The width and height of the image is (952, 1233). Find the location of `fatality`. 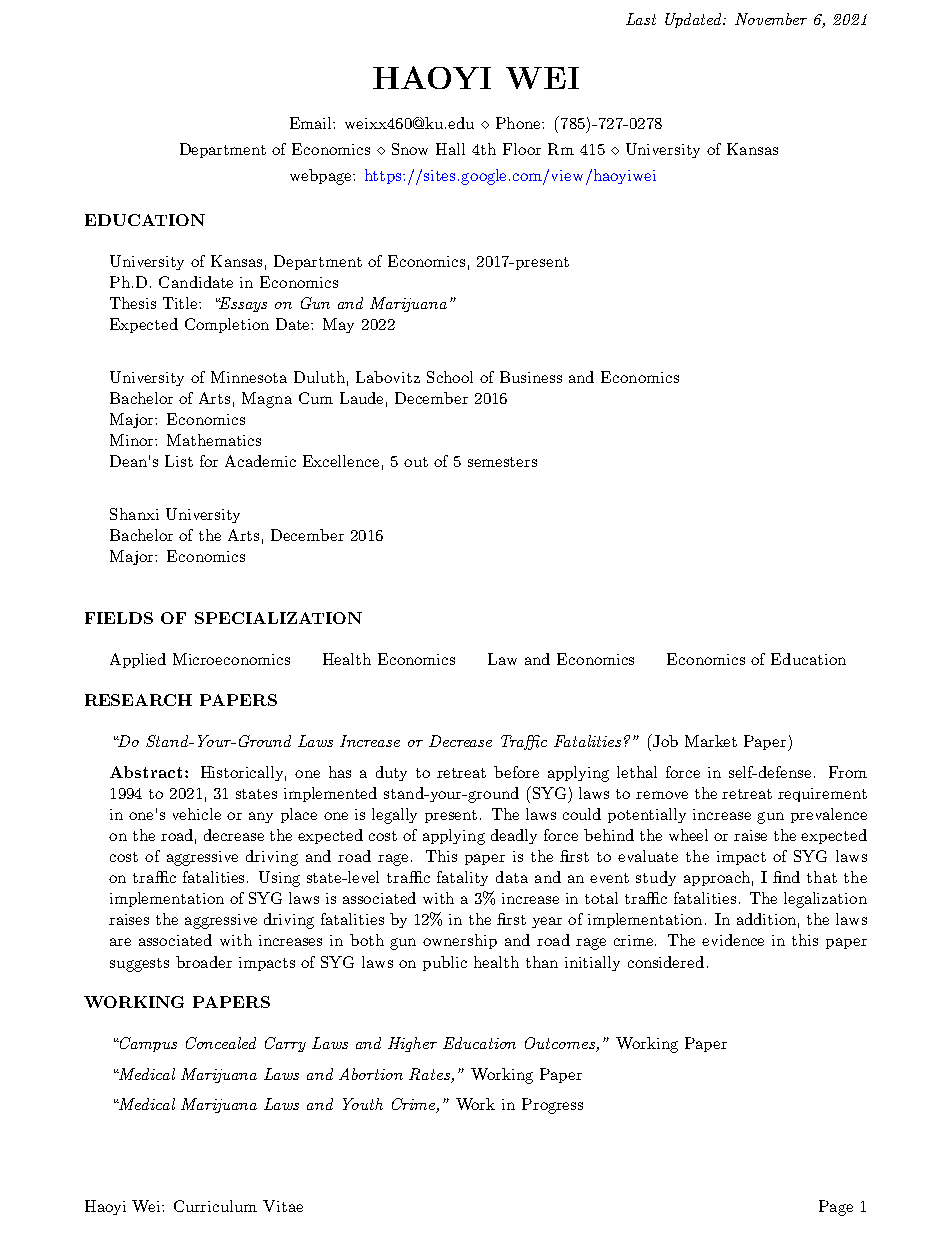

fatality is located at coordinates (462, 878).
